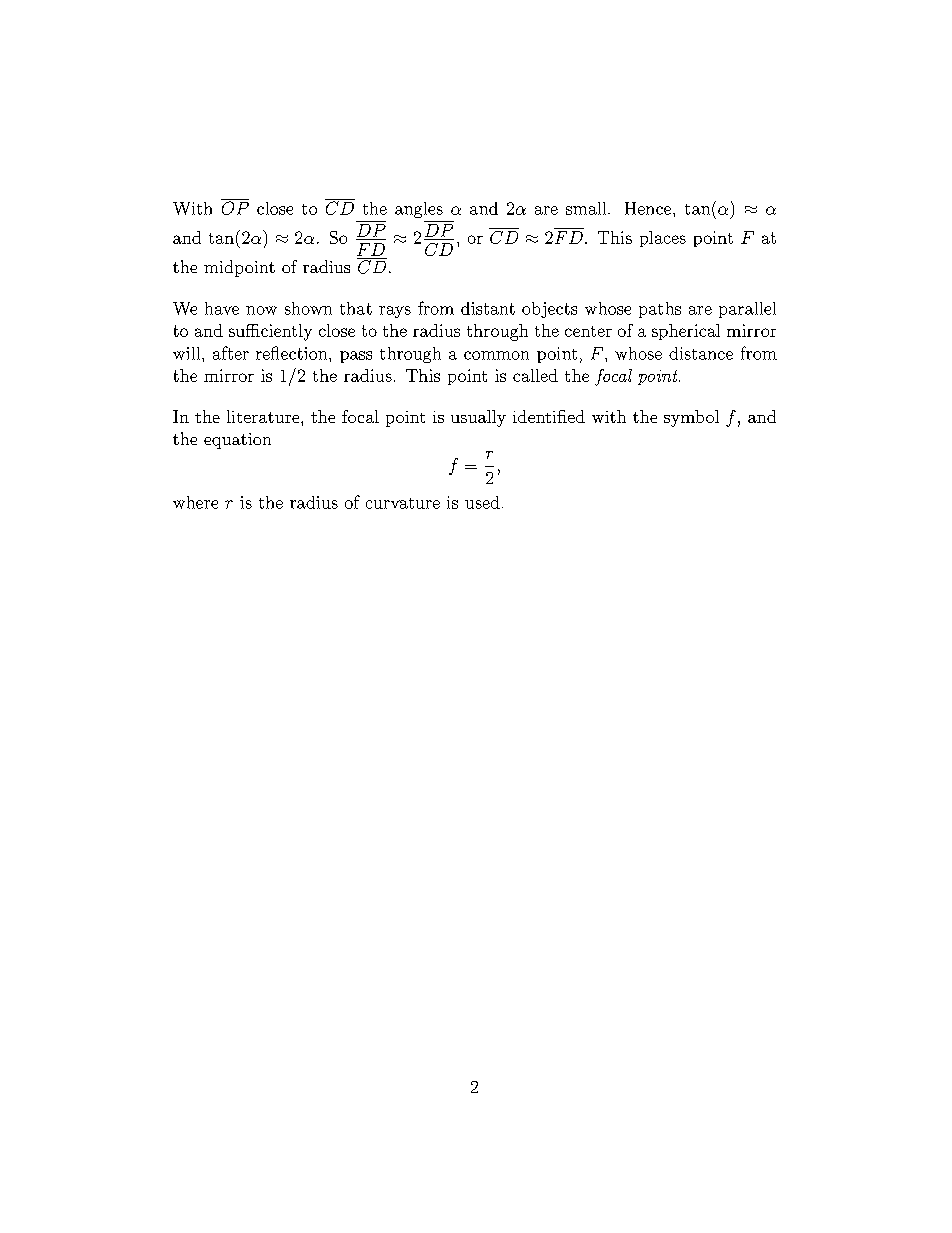 This image has height=1233, width=952. Describe the element at coordinates (701, 353) in the image. I see `distance` at that location.
